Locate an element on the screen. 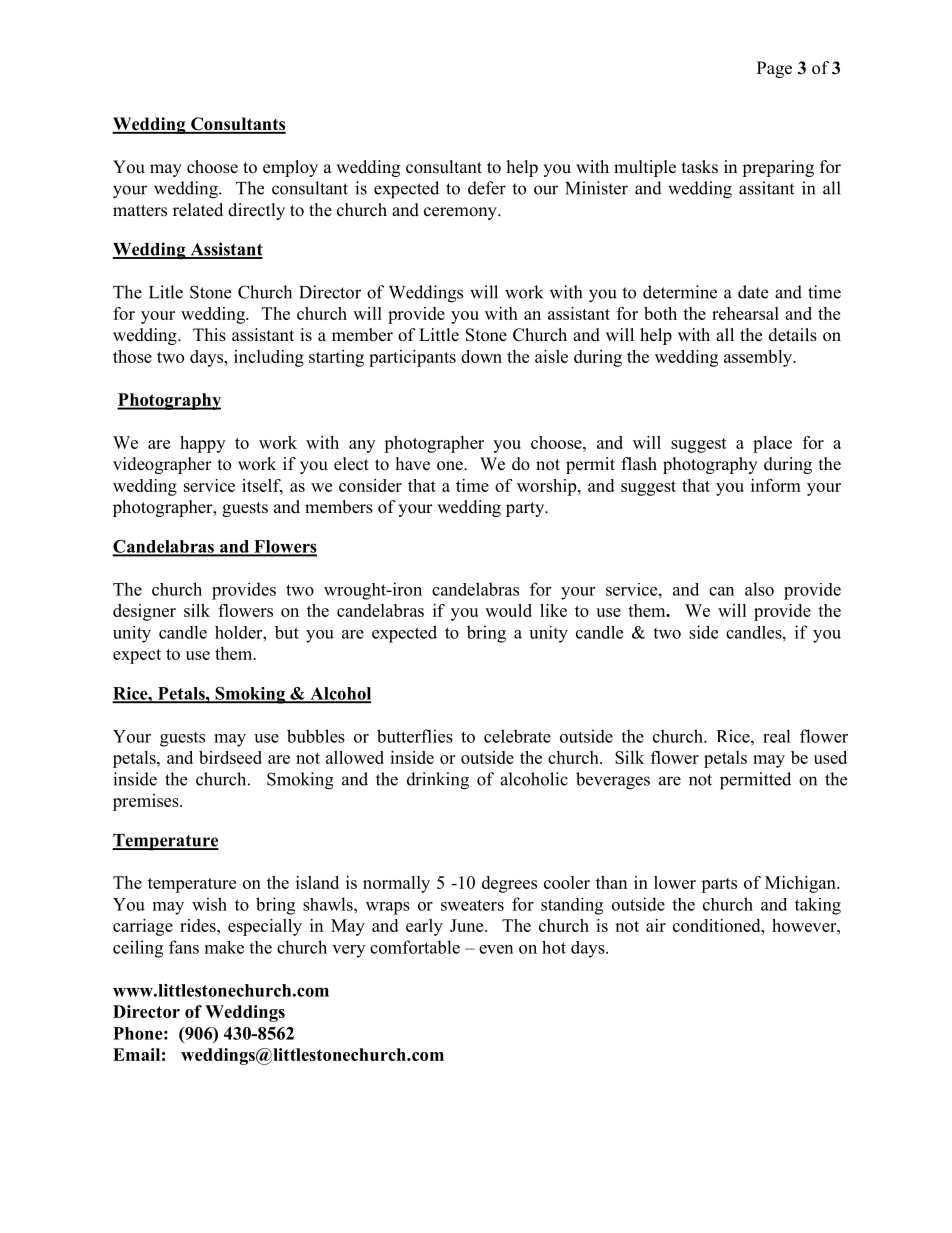  employ is located at coordinates (290, 168).
